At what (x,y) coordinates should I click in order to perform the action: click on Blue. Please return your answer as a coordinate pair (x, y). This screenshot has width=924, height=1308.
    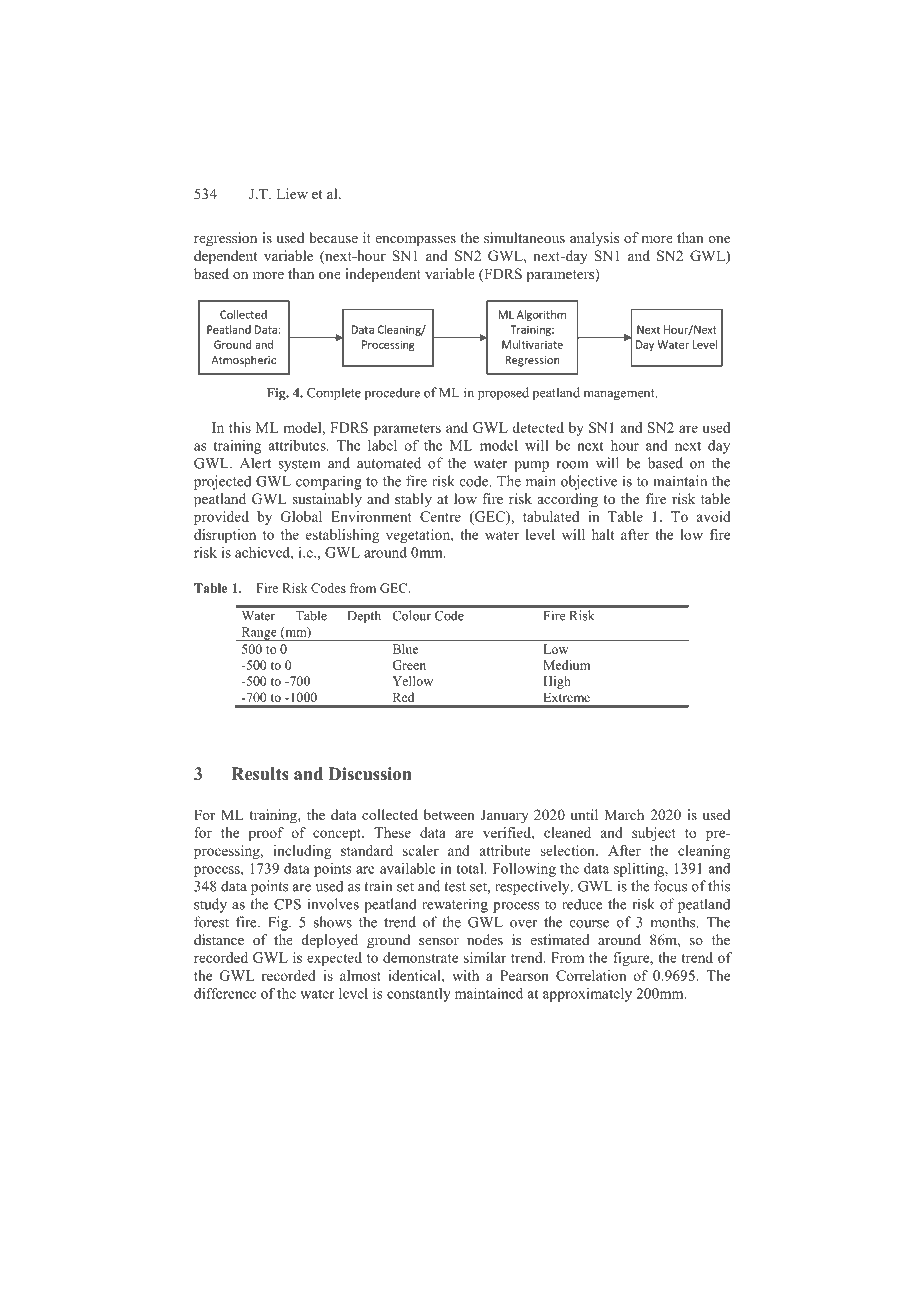
    Looking at the image, I should click on (405, 649).
